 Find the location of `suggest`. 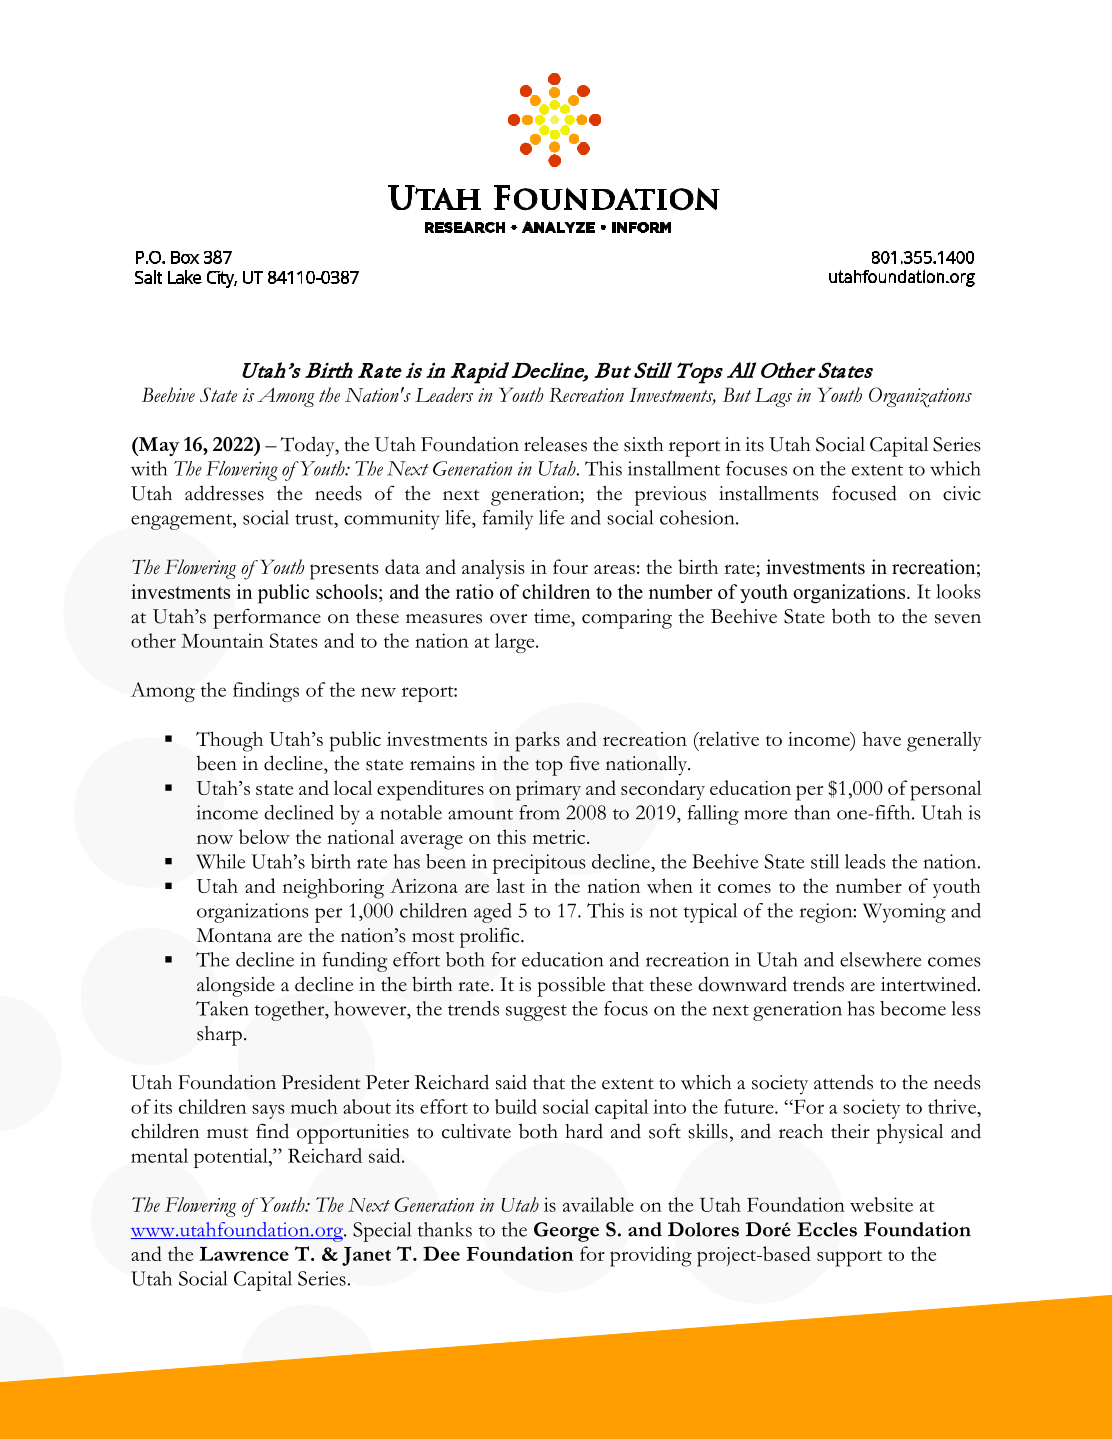

suggest is located at coordinates (536, 1013).
